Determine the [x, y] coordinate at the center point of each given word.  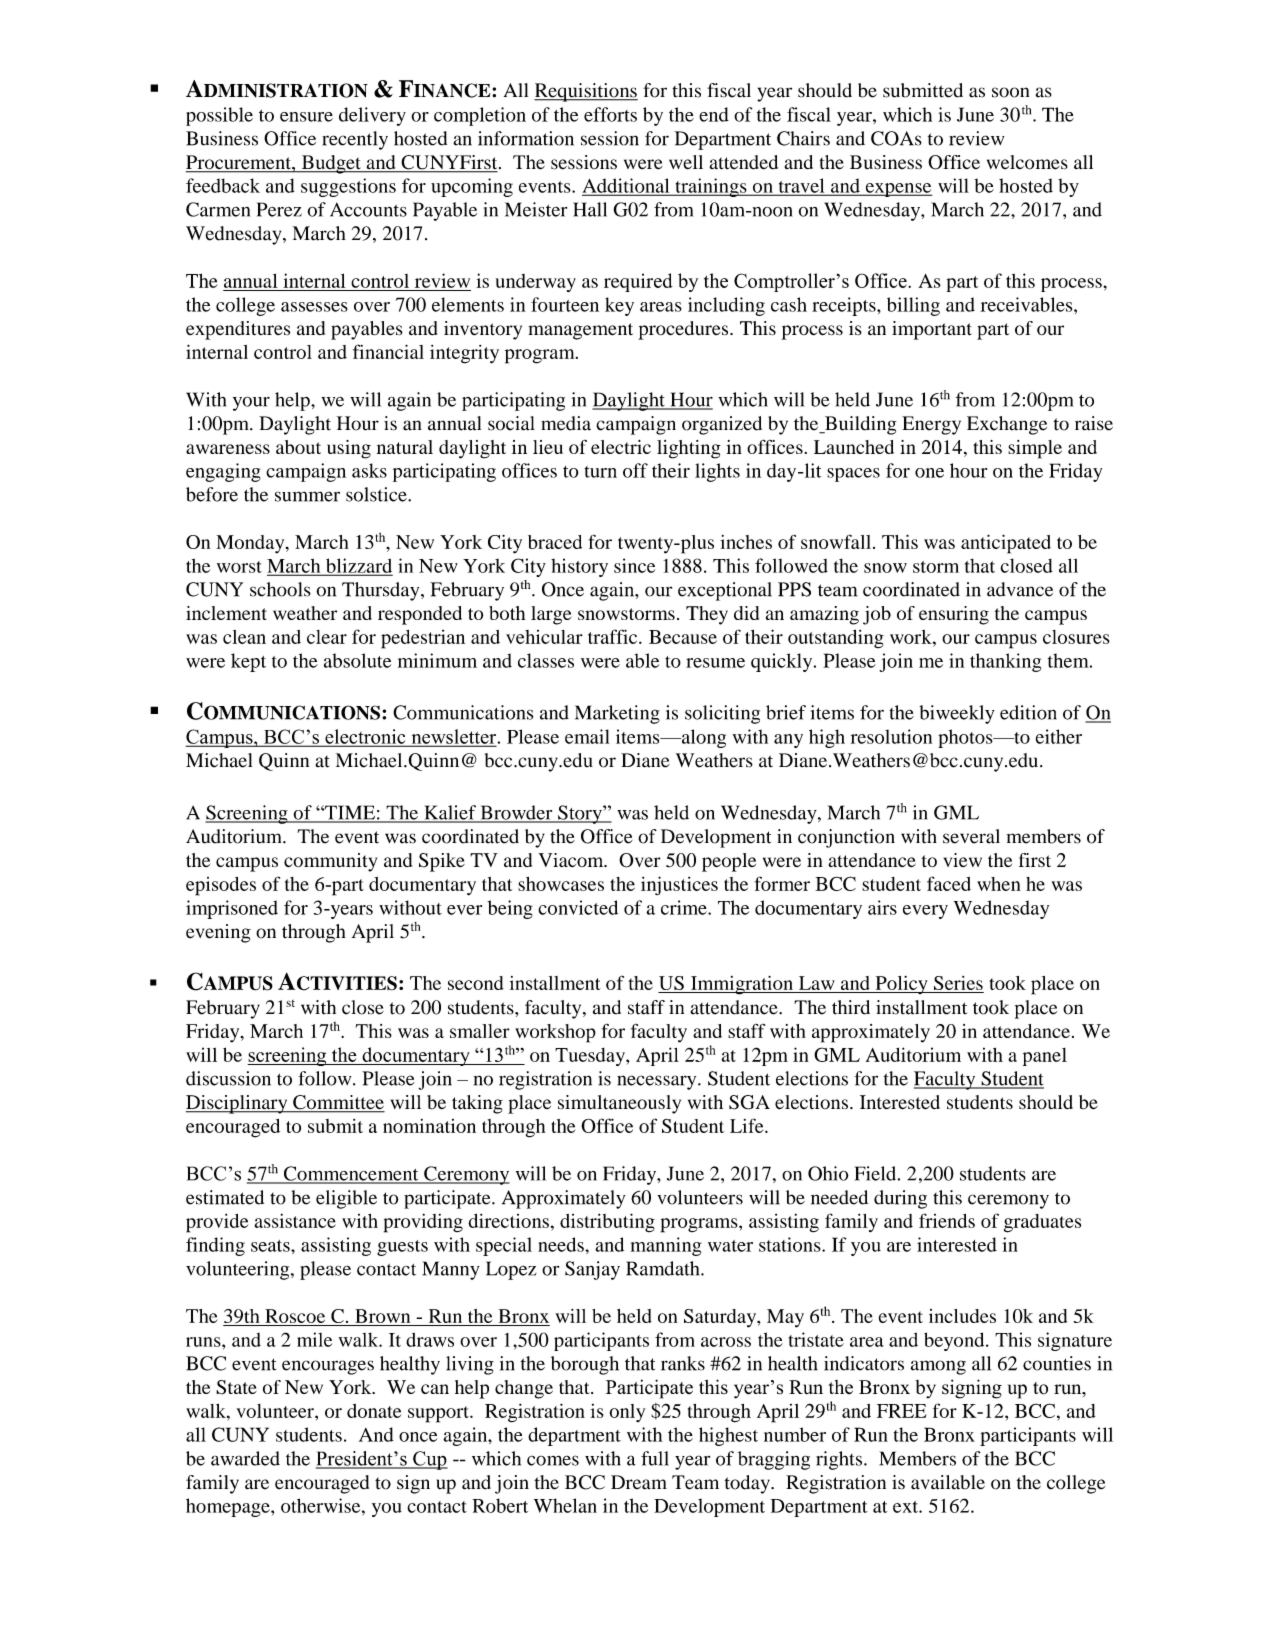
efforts [610, 114]
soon [1010, 92]
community [330, 862]
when [999, 884]
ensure [306, 117]
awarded [245, 1458]
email [587, 736]
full [655, 1458]
